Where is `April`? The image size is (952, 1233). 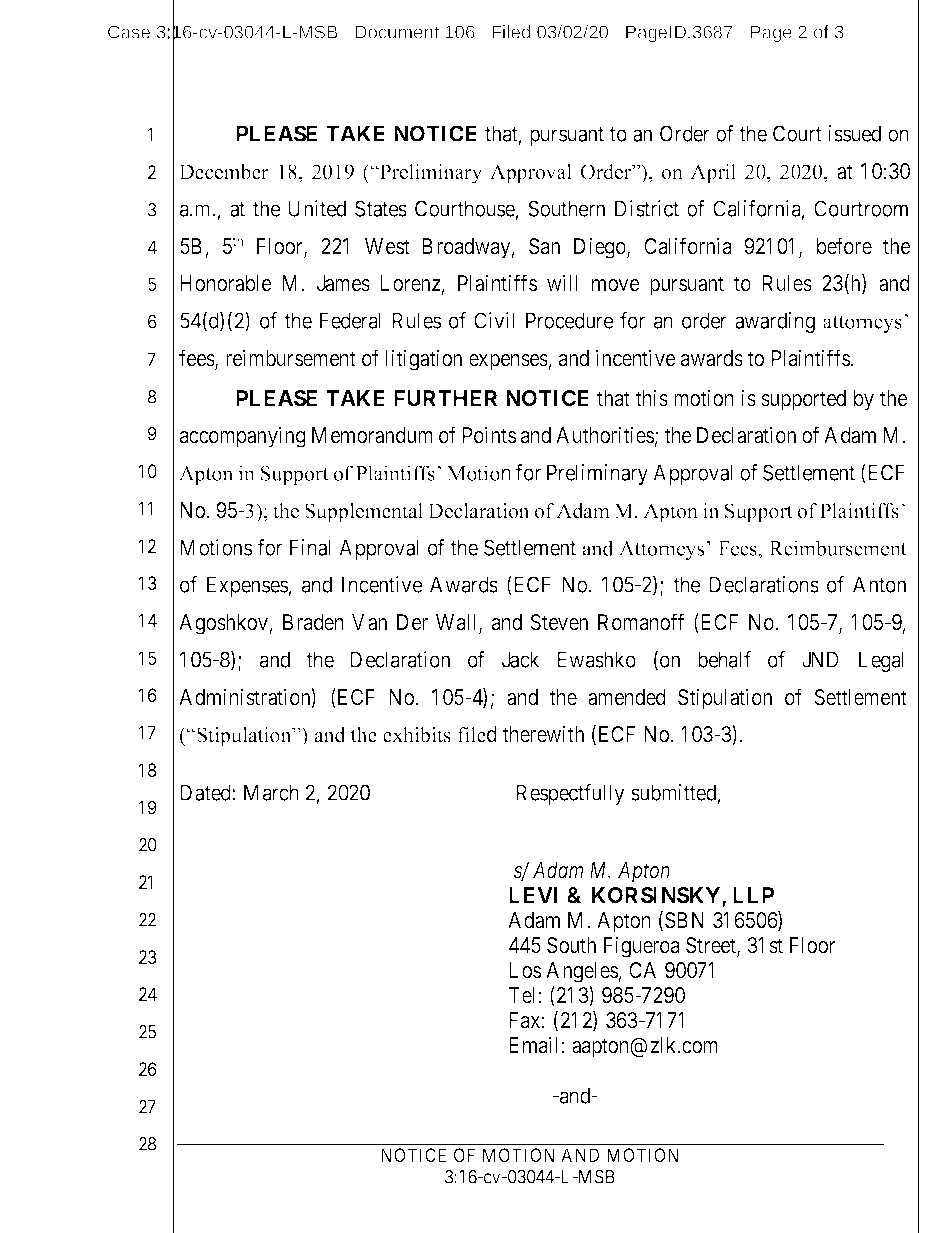 April is located at coordinates (713, 174).
